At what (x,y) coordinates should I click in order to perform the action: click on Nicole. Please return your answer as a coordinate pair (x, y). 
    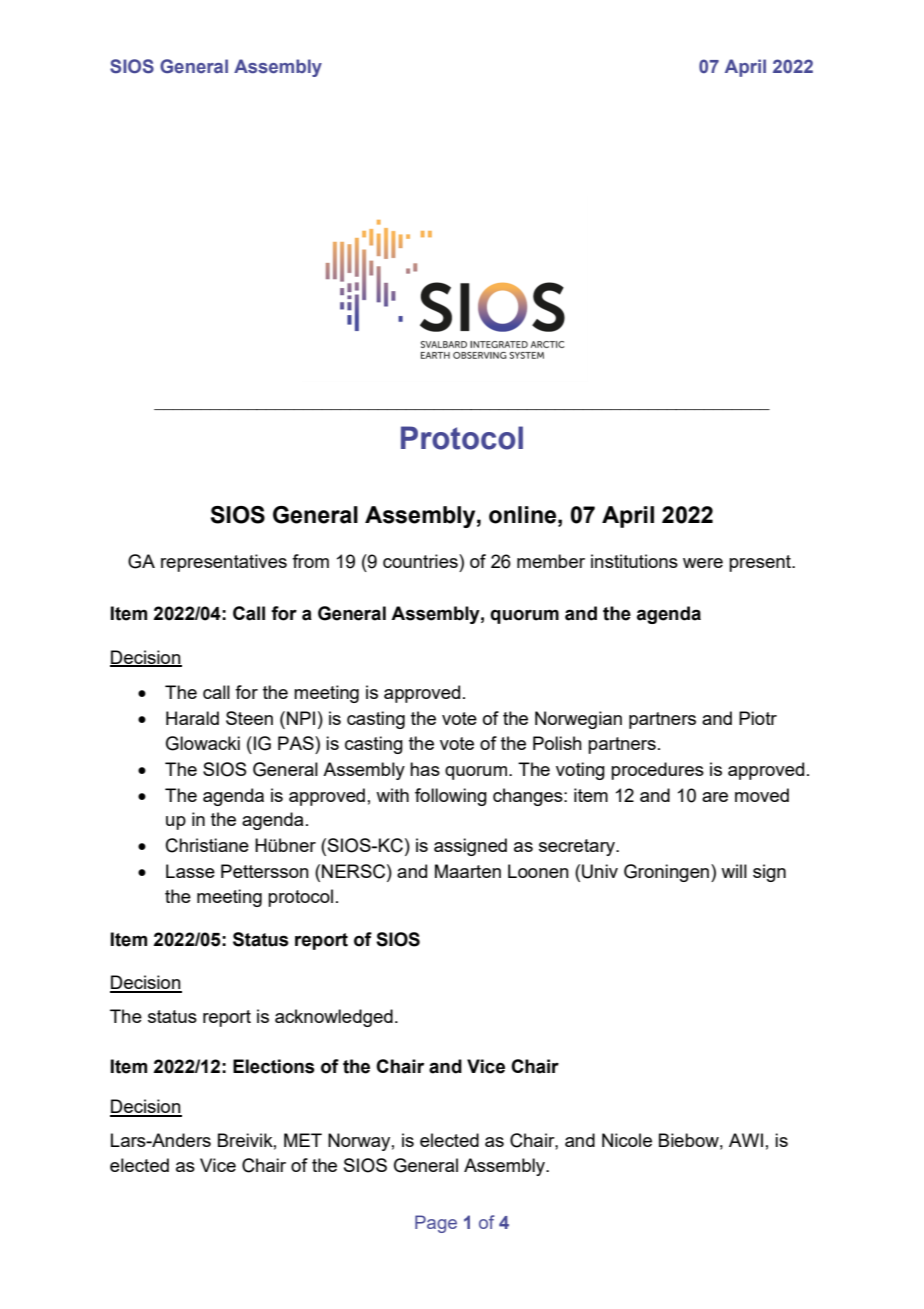
    Looking at the image, I should click on (627, 1140).
